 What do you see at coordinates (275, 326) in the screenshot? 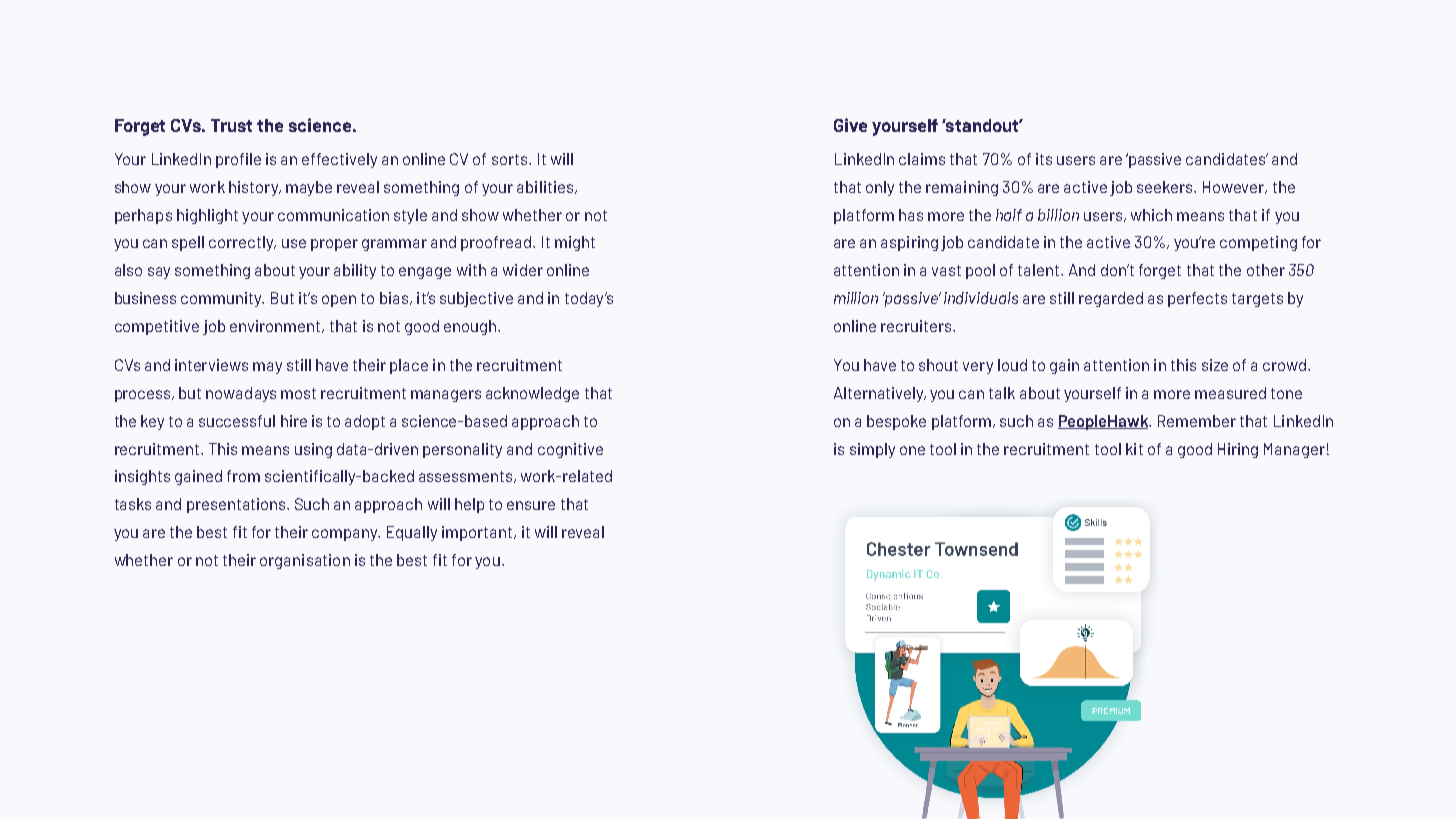
I see `environment` at bounding box center [275, 326].
